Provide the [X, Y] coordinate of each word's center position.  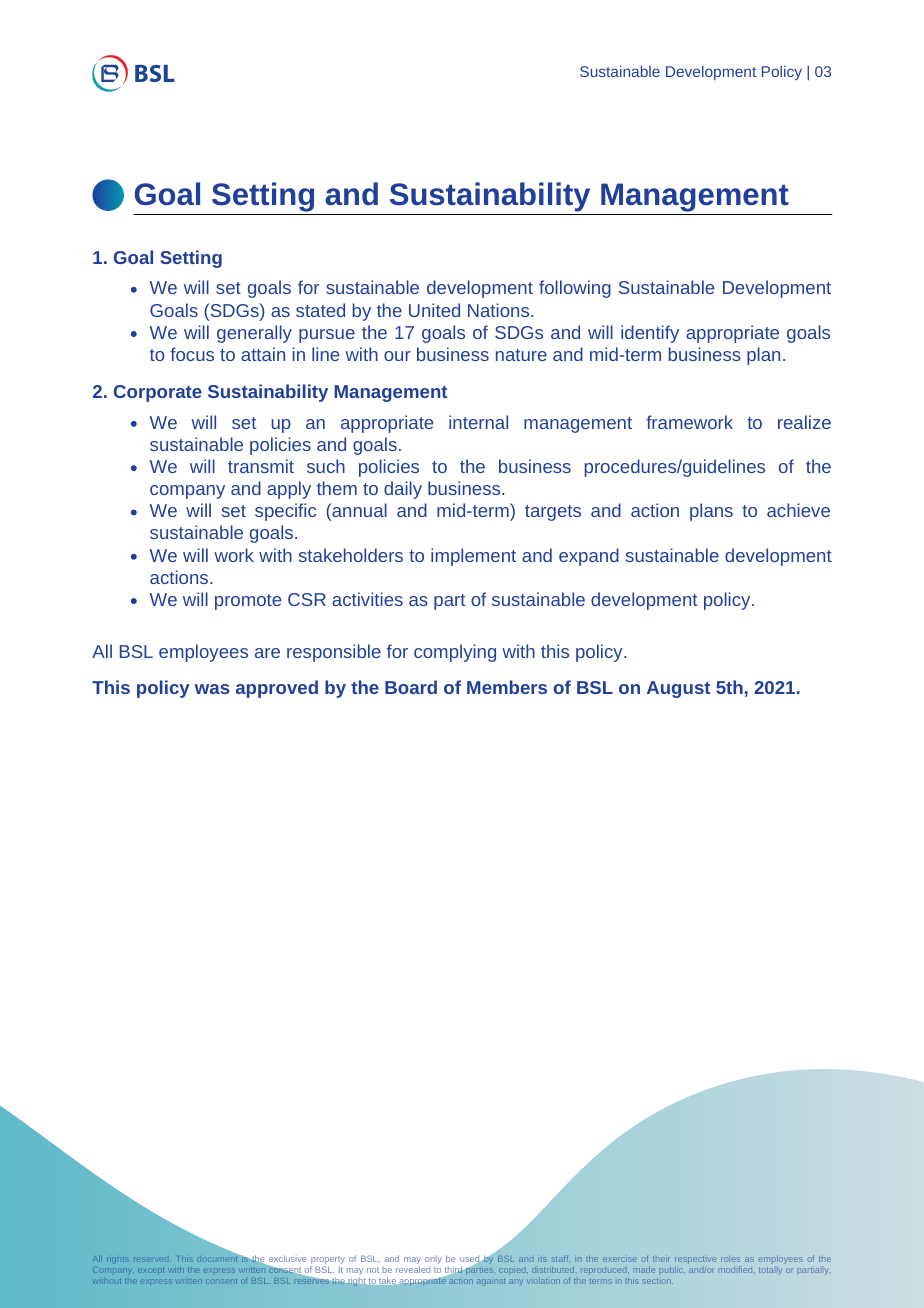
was [212, 689]
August [678, 689]
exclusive [287, 1258]
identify [650, 334]
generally [254, 334]
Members [507, 687]
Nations [498, 310]
